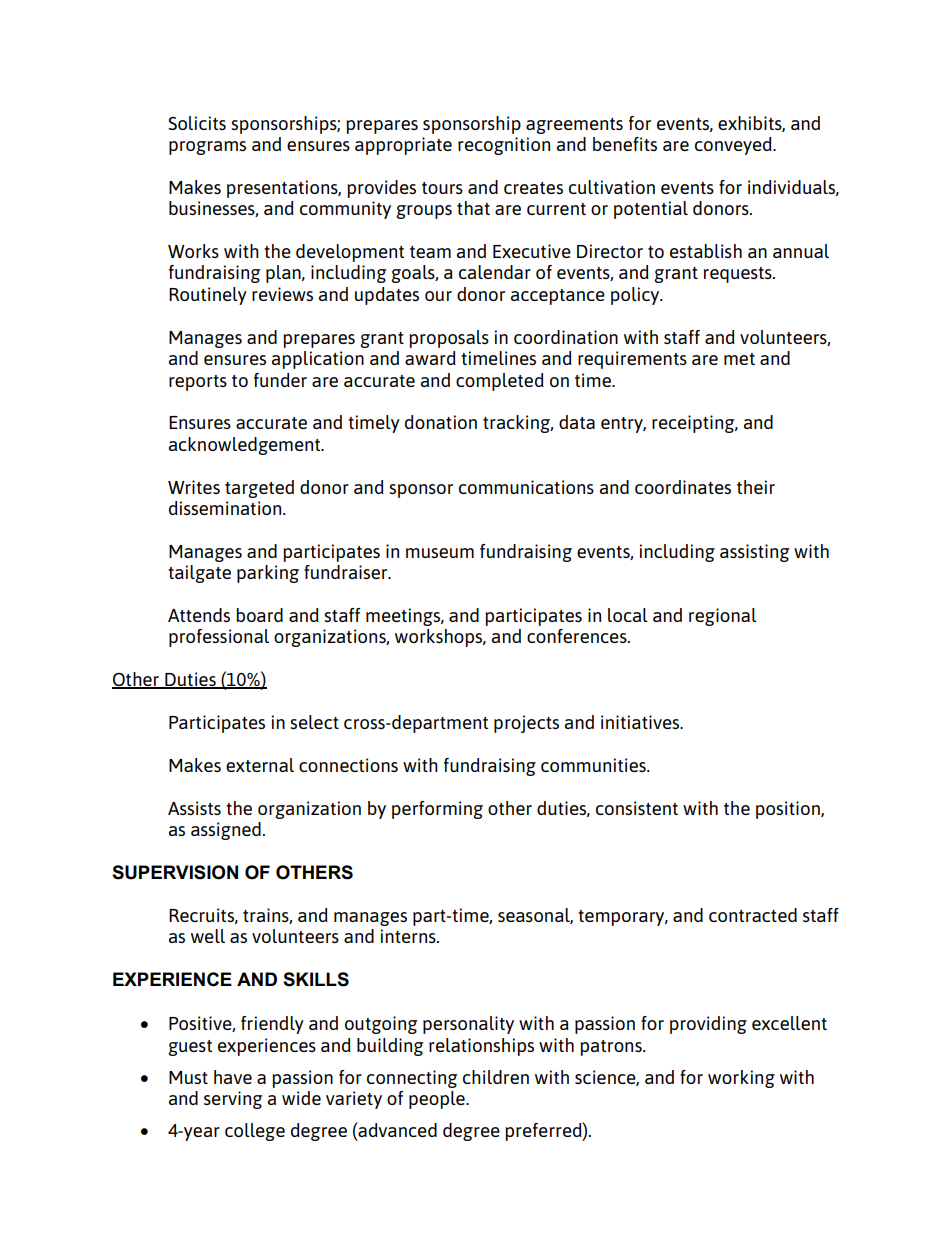  I want to click on conveyed, so click(734, 146).
